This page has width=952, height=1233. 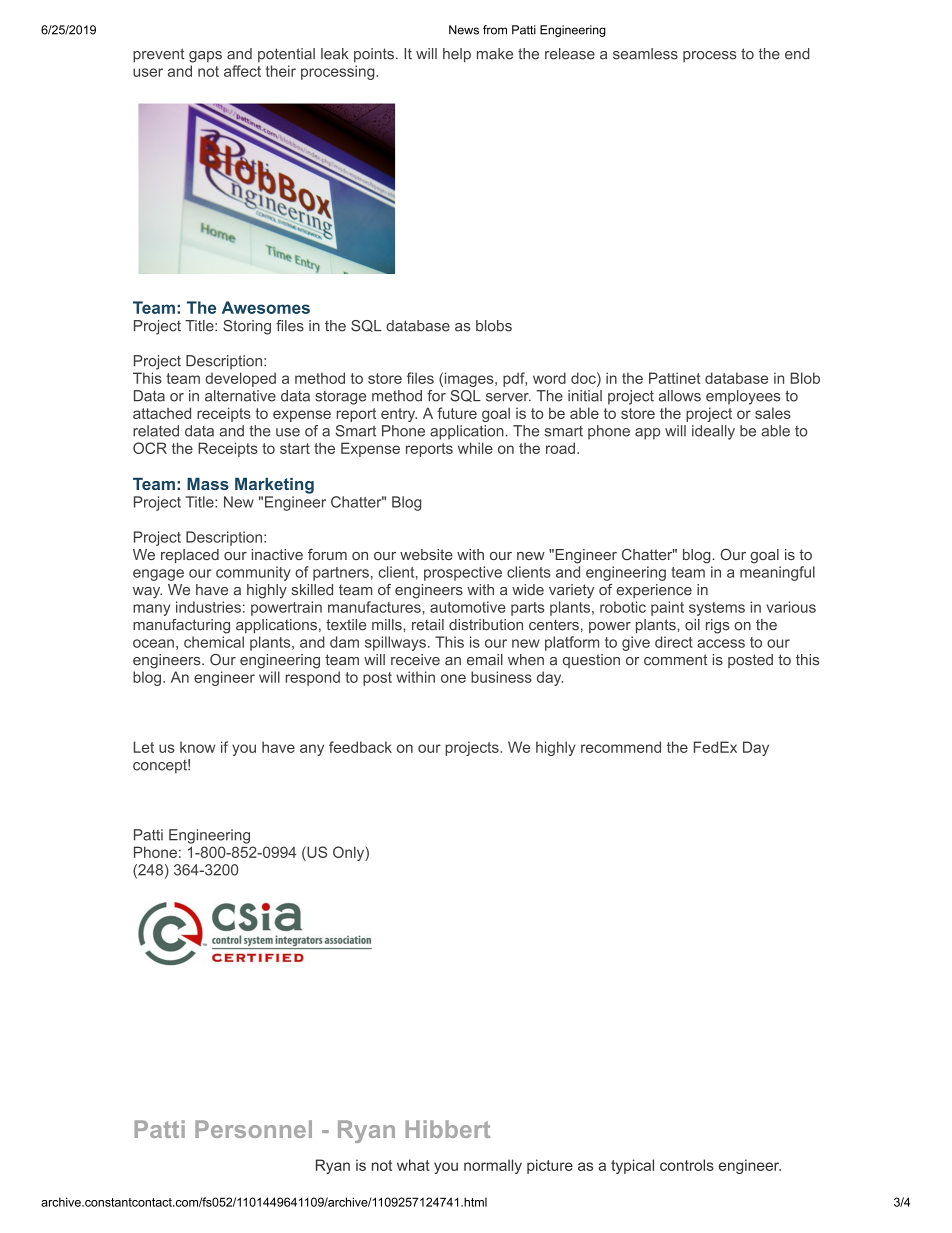 I want to click on Personnel, so click(x=253, y=1129).
